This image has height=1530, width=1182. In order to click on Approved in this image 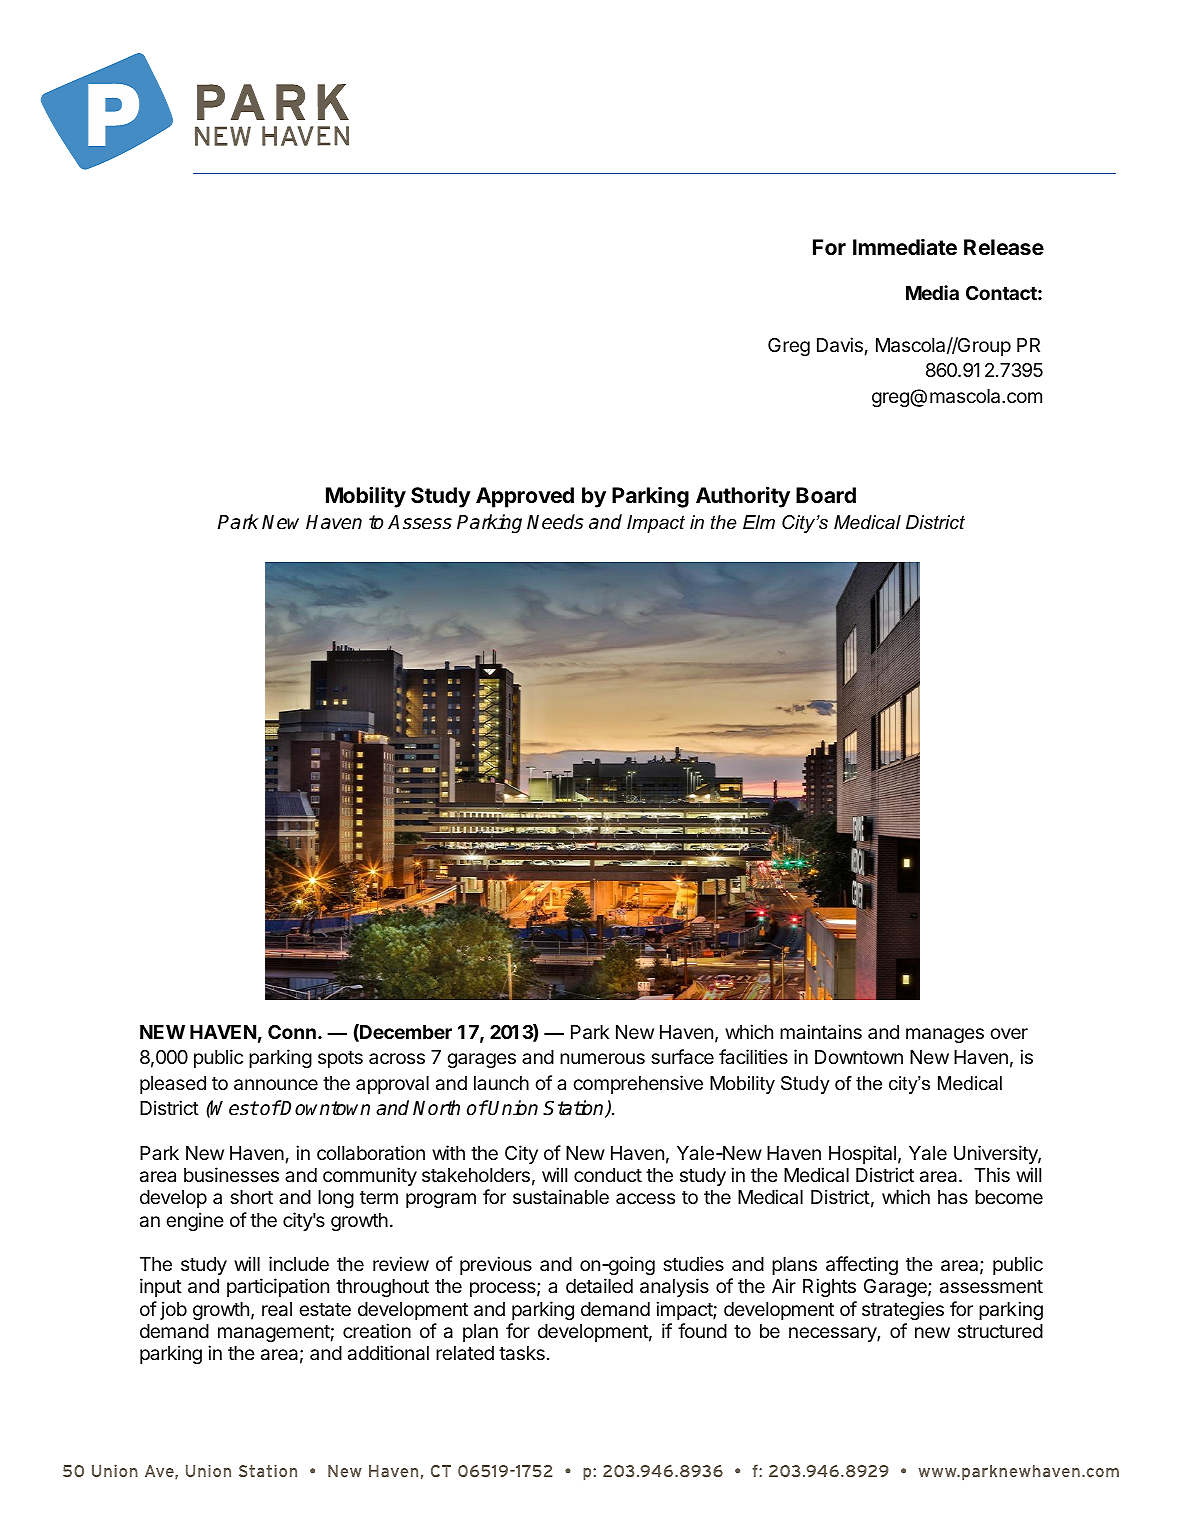, I will do `click(525, 497)`.
